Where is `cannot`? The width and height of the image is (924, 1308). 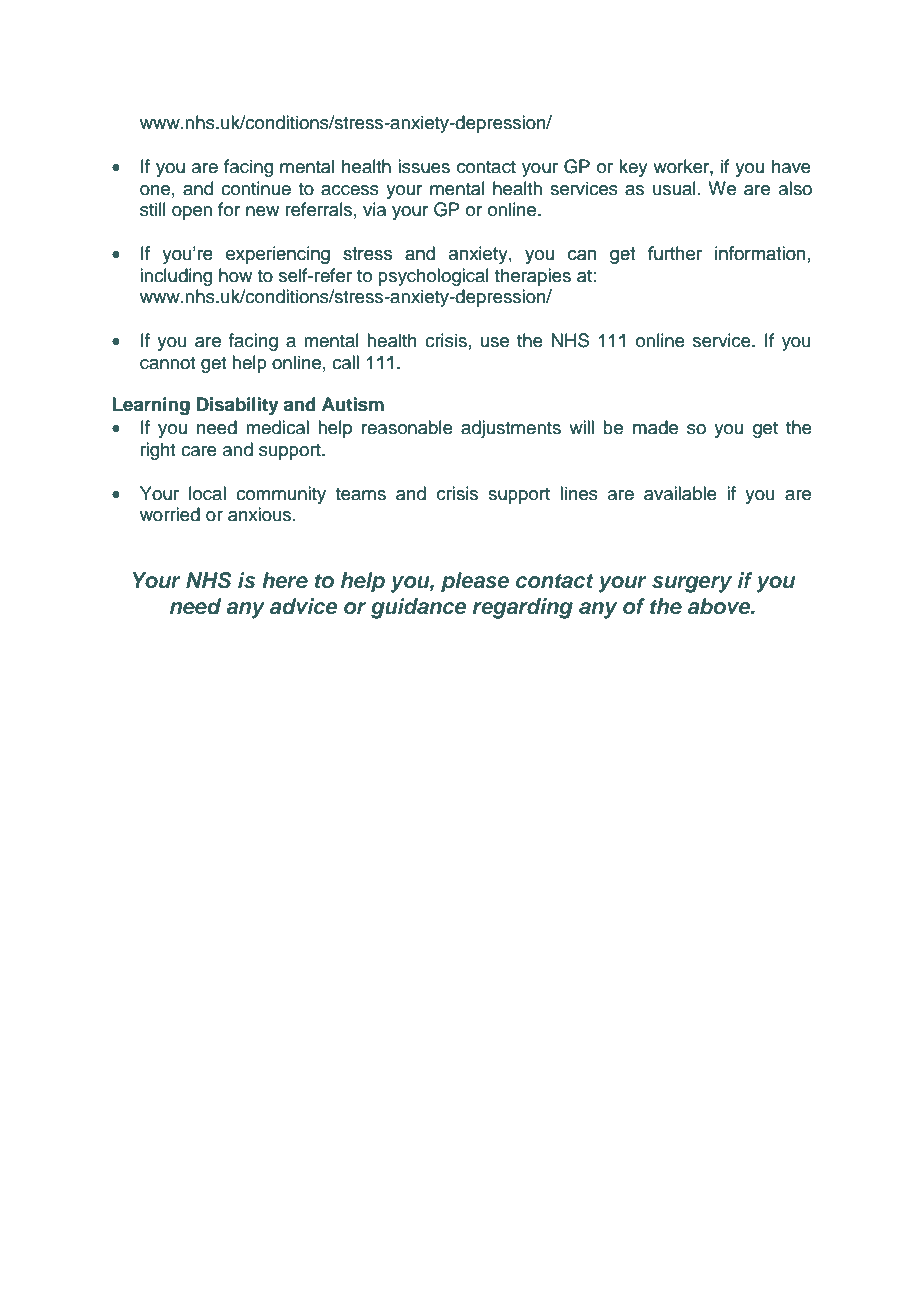
cannot is located at coordinates (167, 363).
